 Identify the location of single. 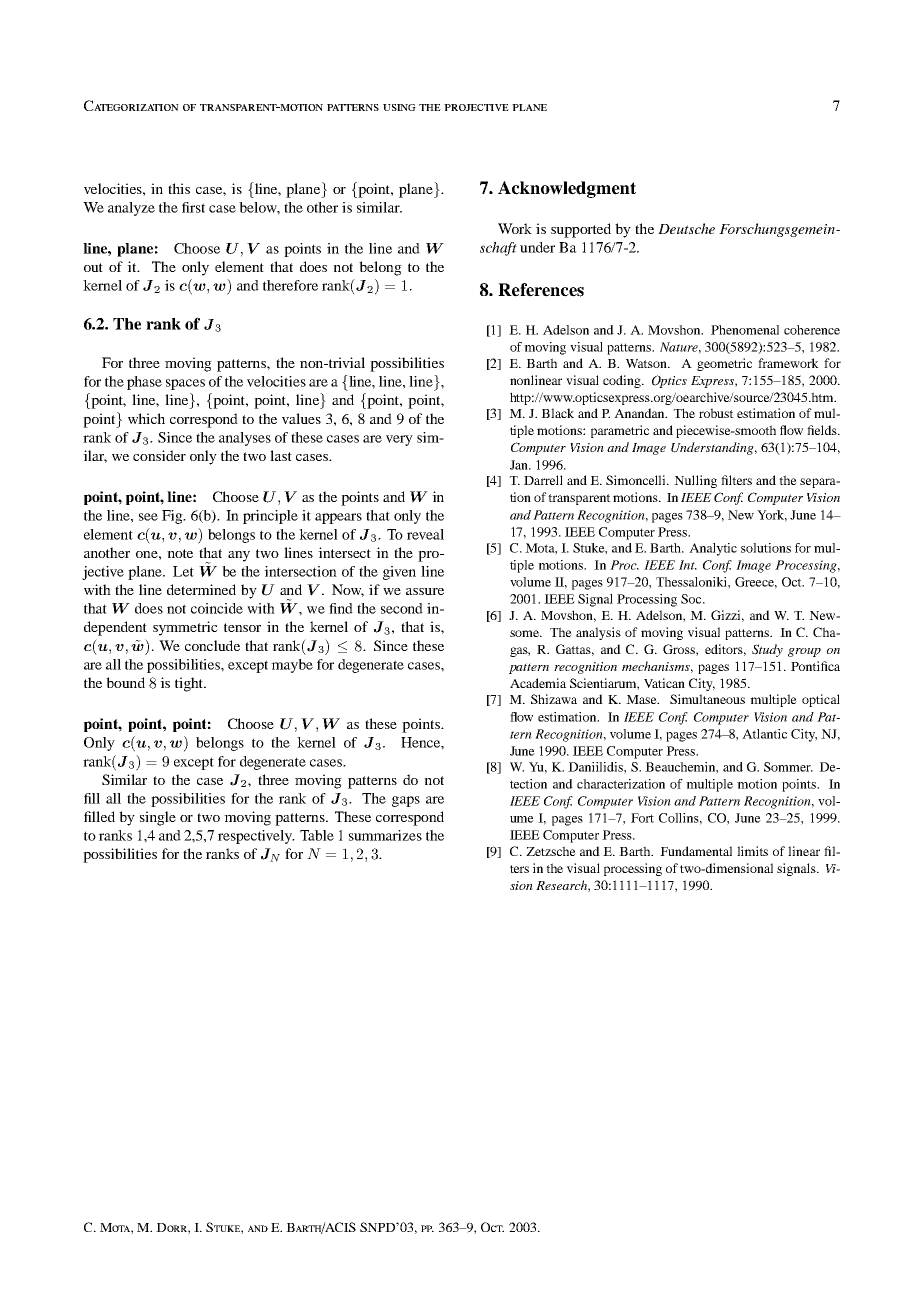
(158, 818).
